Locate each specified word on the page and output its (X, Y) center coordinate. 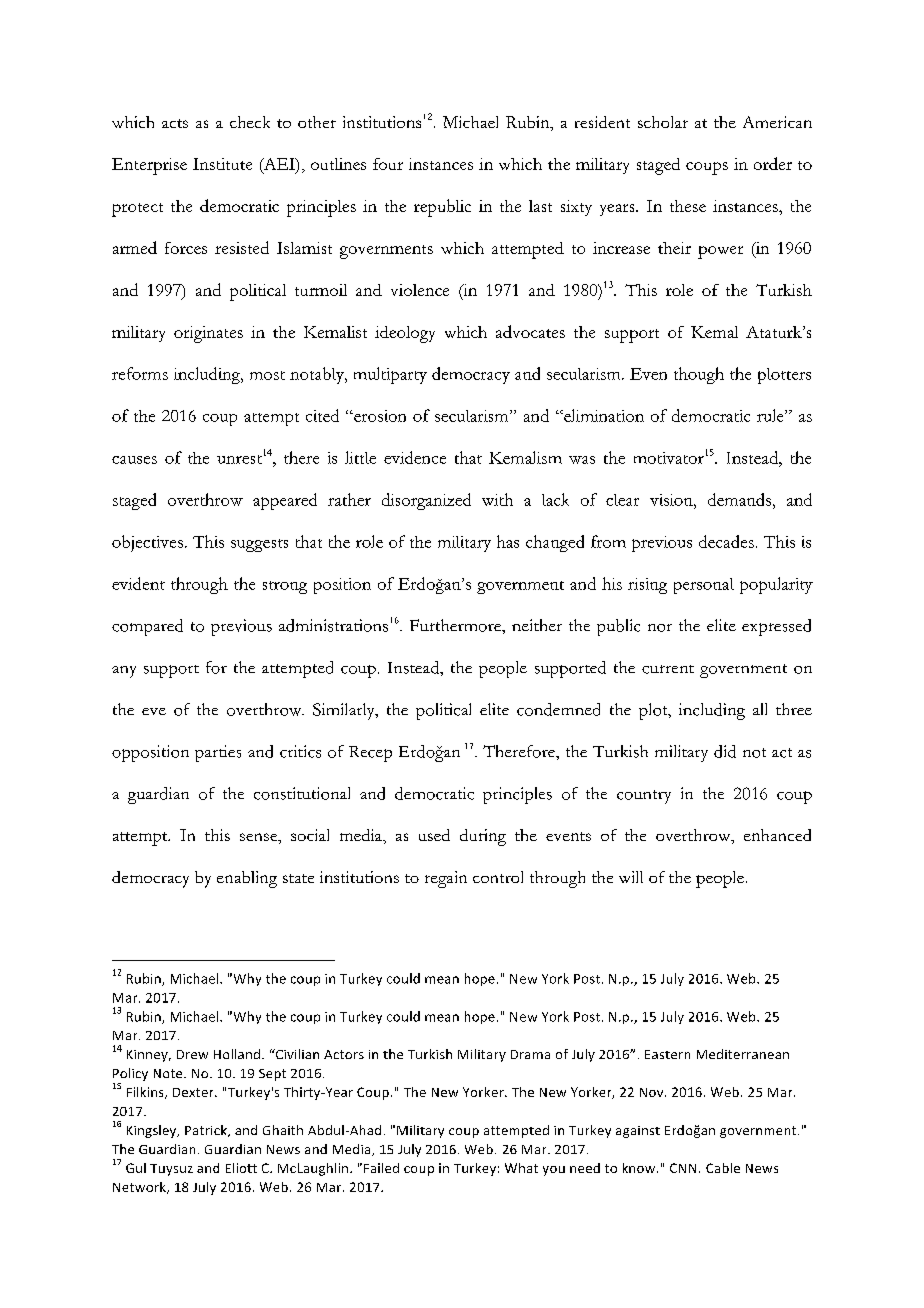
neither (537, 625)
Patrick (207, 1131)
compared (147, 627)
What (521, 1168)
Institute (222, 164)
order (773, 163)
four (388, 164)
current (668, 669)
